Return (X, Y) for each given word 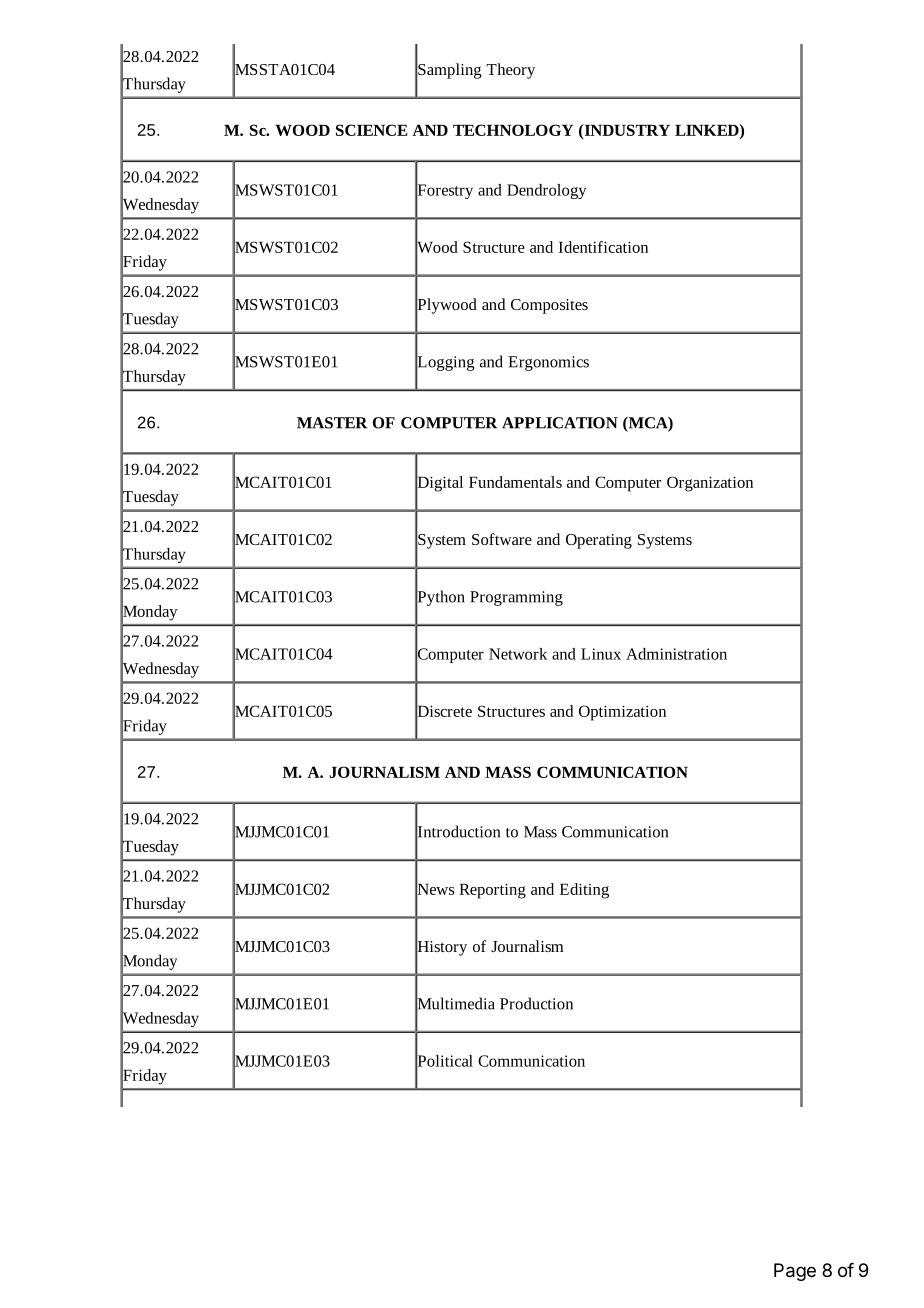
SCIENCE (372, 130)
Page (795, 1272)
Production (536, 1003)
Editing (584, 891)
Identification (603, 247)
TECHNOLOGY (513, 130)
